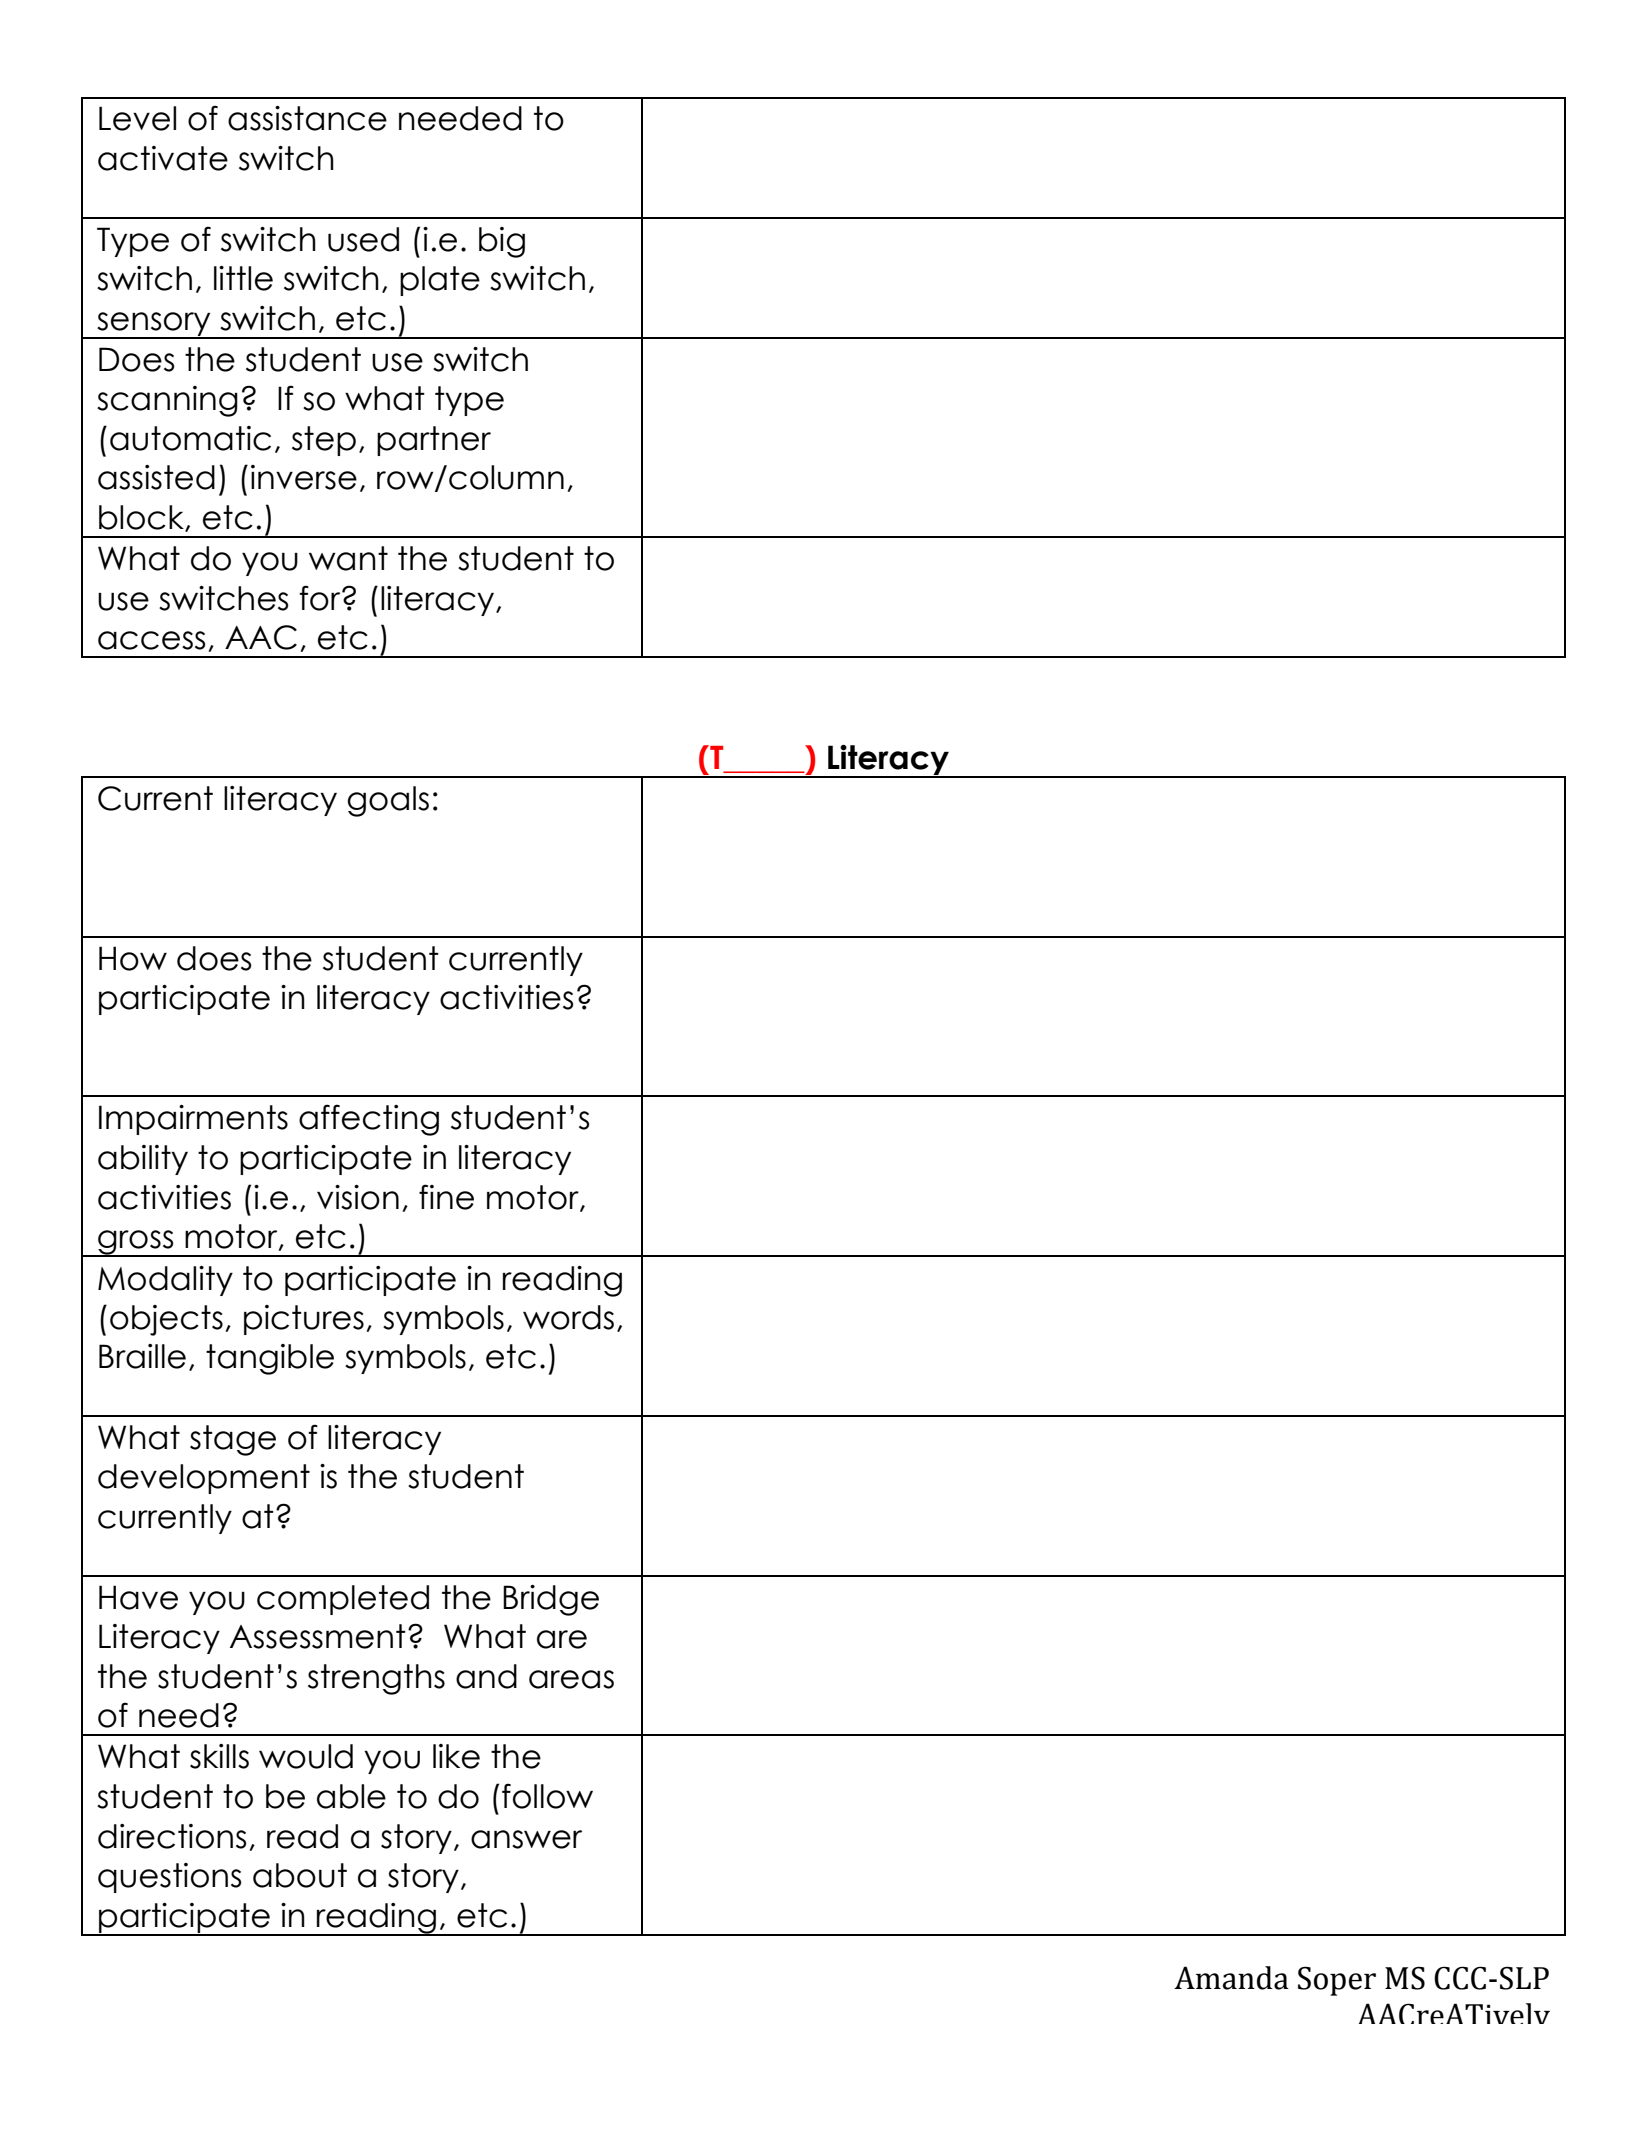 The height and width of the screenshot is (2131, 1647). I want to click on development, so click(204, 1479).
